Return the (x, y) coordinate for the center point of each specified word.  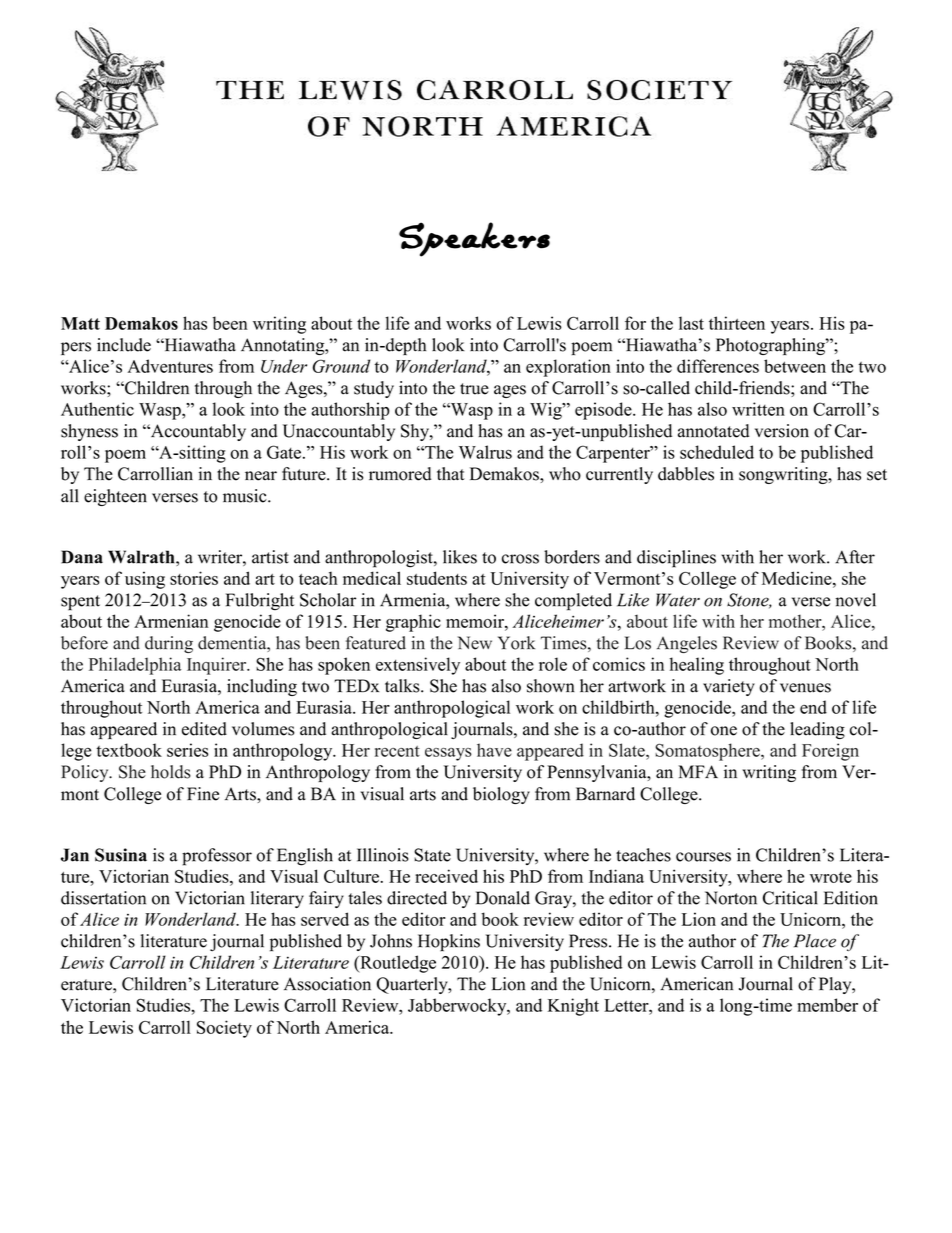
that (451, 473)
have (494, 750)
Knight (573, 1007)
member (827, 1005)
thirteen (737, 323)
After (855, 557)
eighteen (115, 497)
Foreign (830, 752)
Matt (80, 323)
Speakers (474, 239)
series (187, 750)
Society (224, 1029)
